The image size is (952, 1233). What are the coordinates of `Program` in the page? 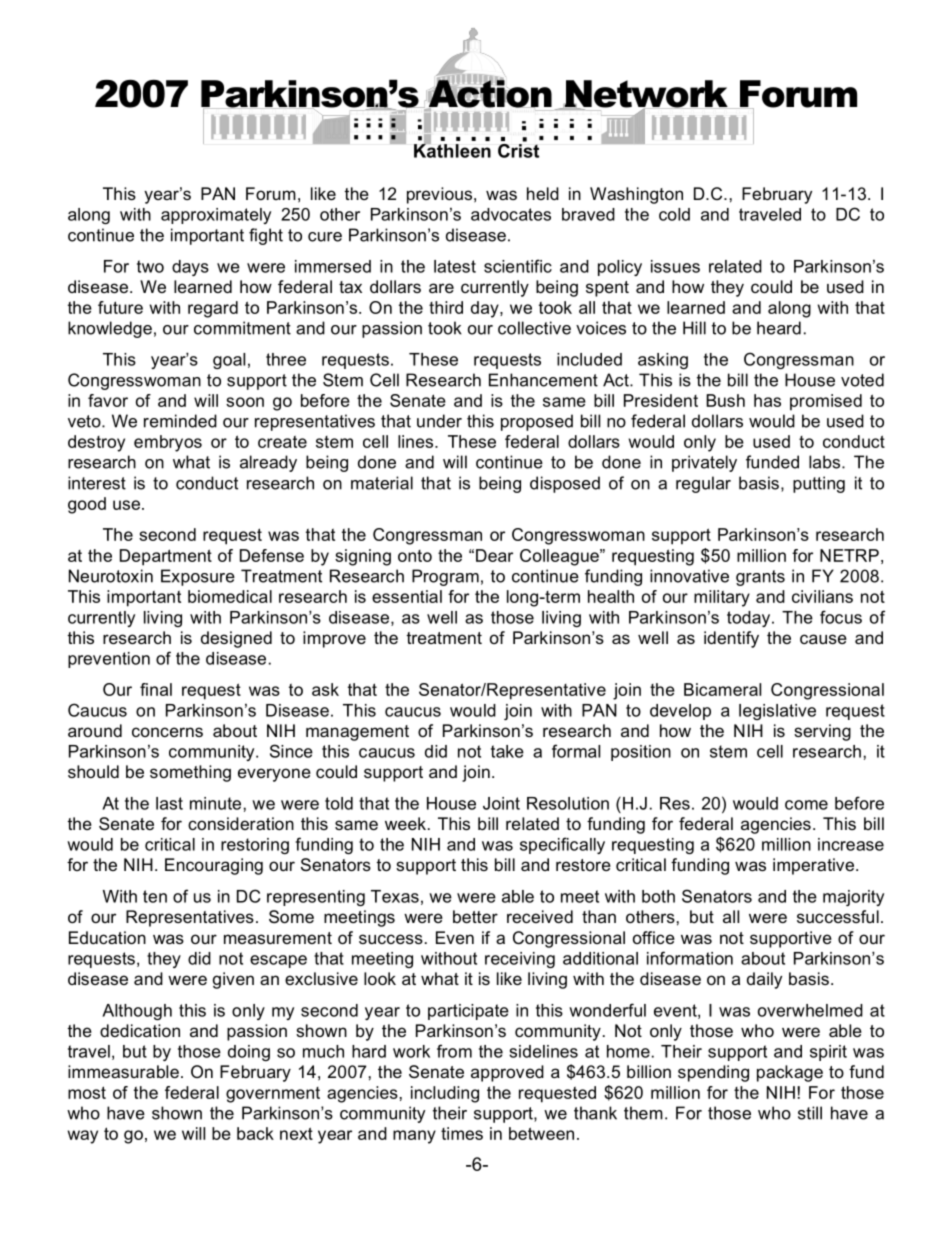 It's located at (445, 577).
